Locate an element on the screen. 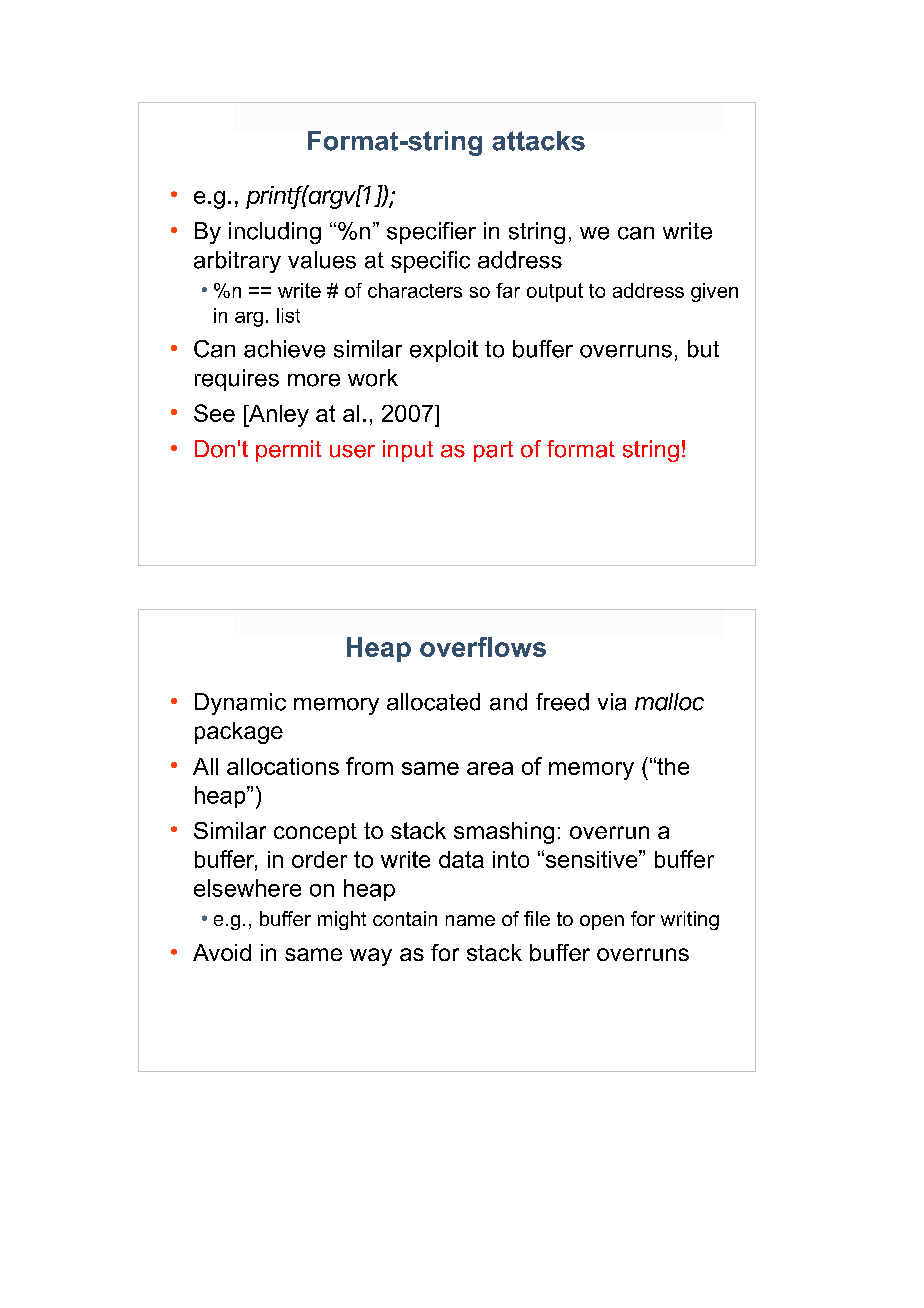 The height and width of the screenshot is (1308, 924). name is located at coordinates (470, 920).
